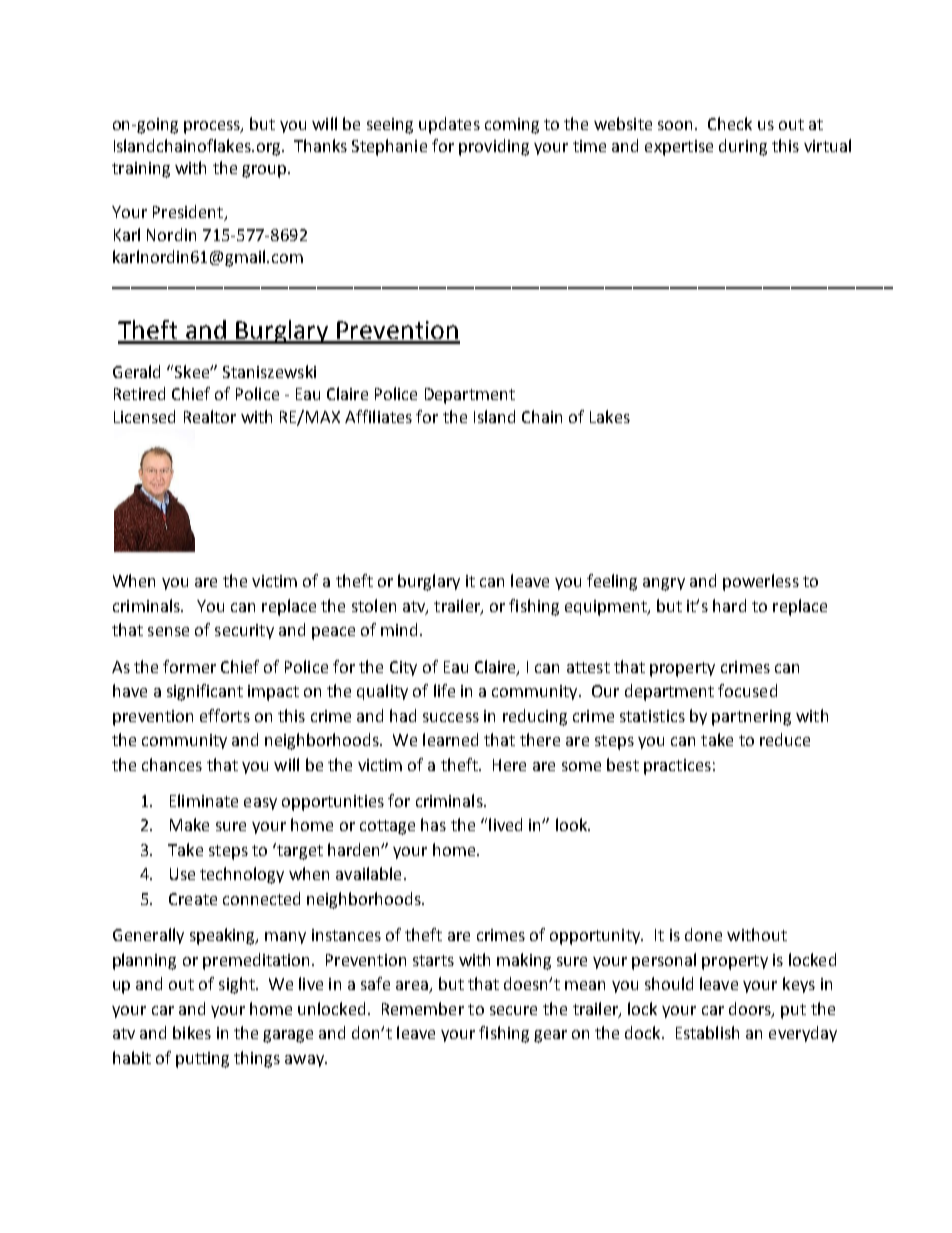  What do you see at coordinates (204, 800) in the screenshot?
I see `Eliminate` at bounding box center [204, 800].
